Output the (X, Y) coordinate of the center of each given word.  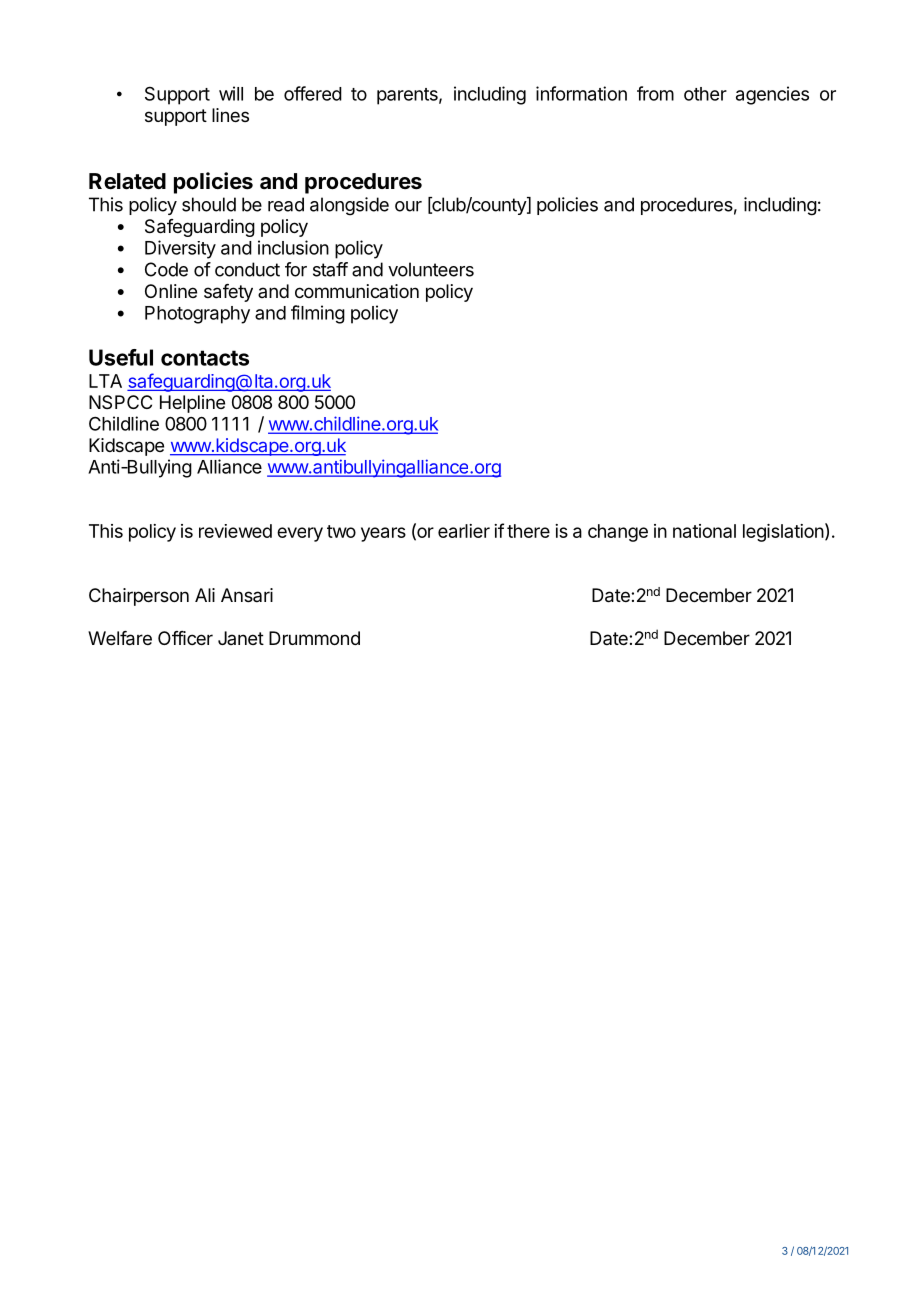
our (408, 206)
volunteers (431, 269)
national (704, 531)
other (705, 94)
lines (230, 115)
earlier (464, 531)
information (581, 93)
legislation (783, 533)
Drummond (314, 638)
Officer (185, 638)
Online (171, 291)
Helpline (192, 404)
